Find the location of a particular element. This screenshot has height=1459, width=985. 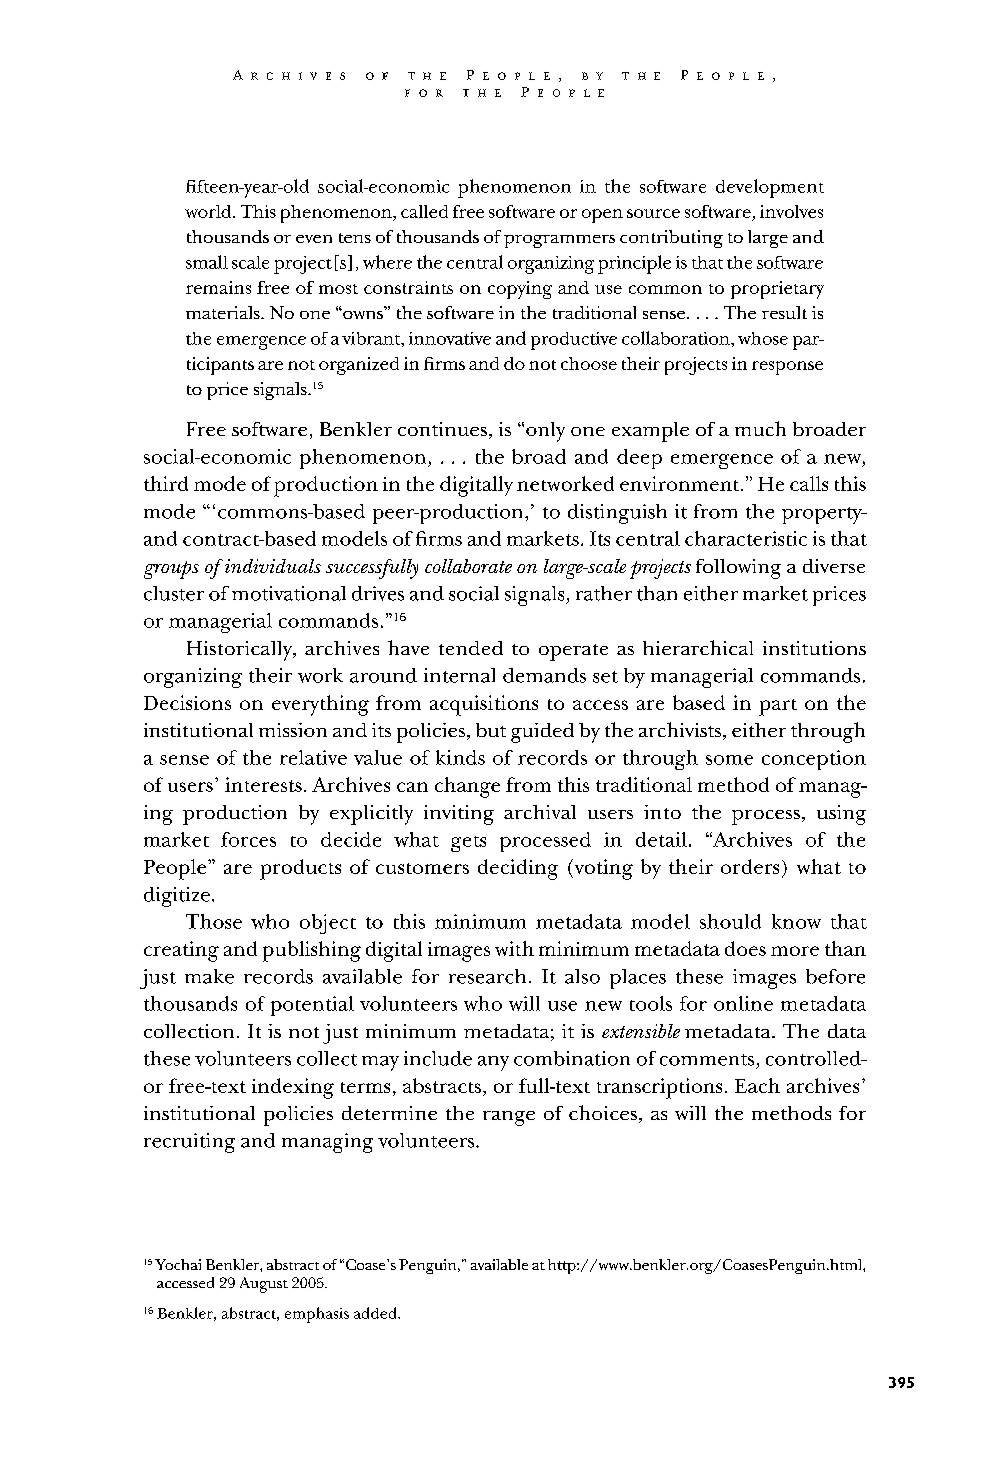

programmers is located at coordinates (559, 241).
